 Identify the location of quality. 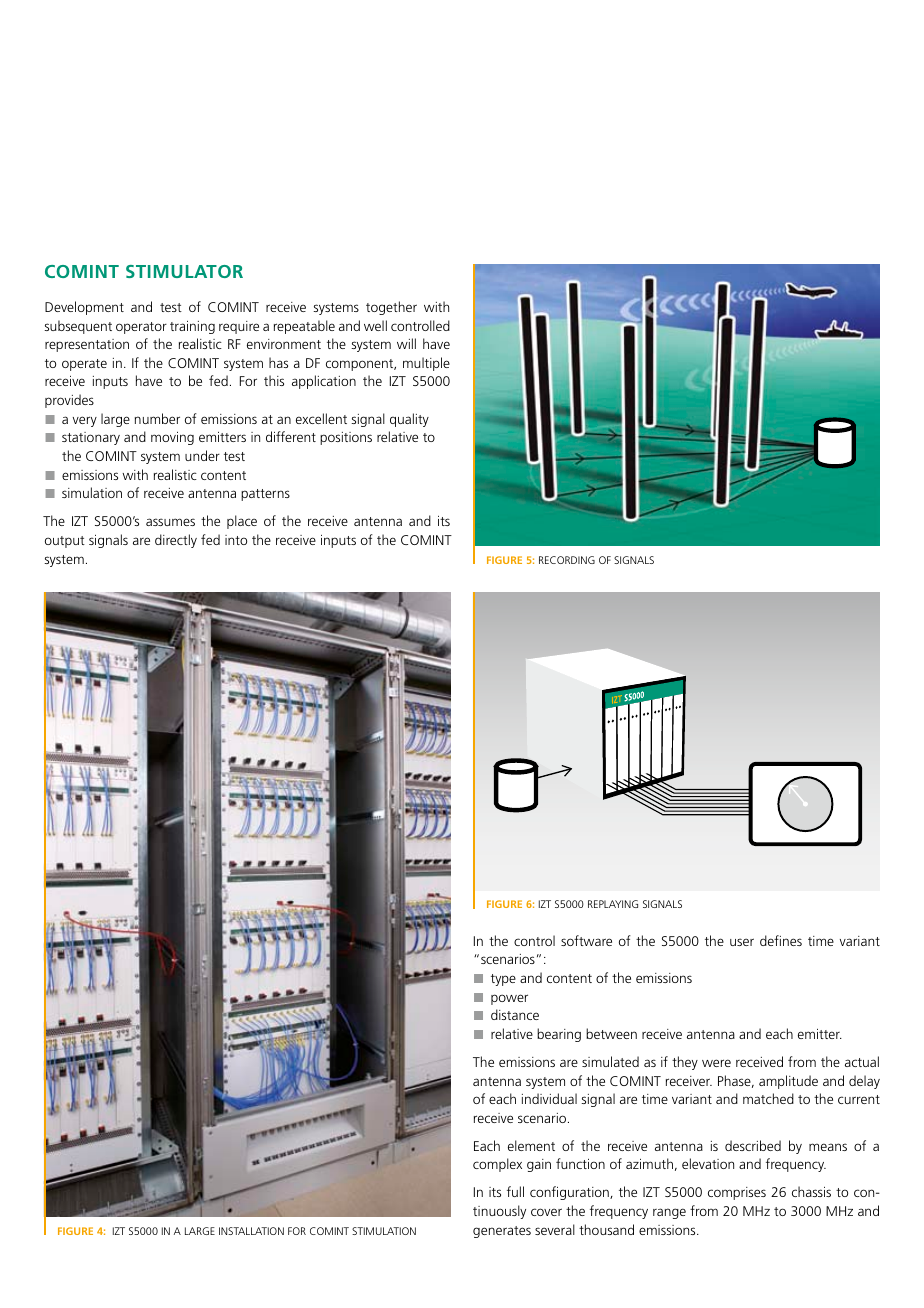
(409, 420).
